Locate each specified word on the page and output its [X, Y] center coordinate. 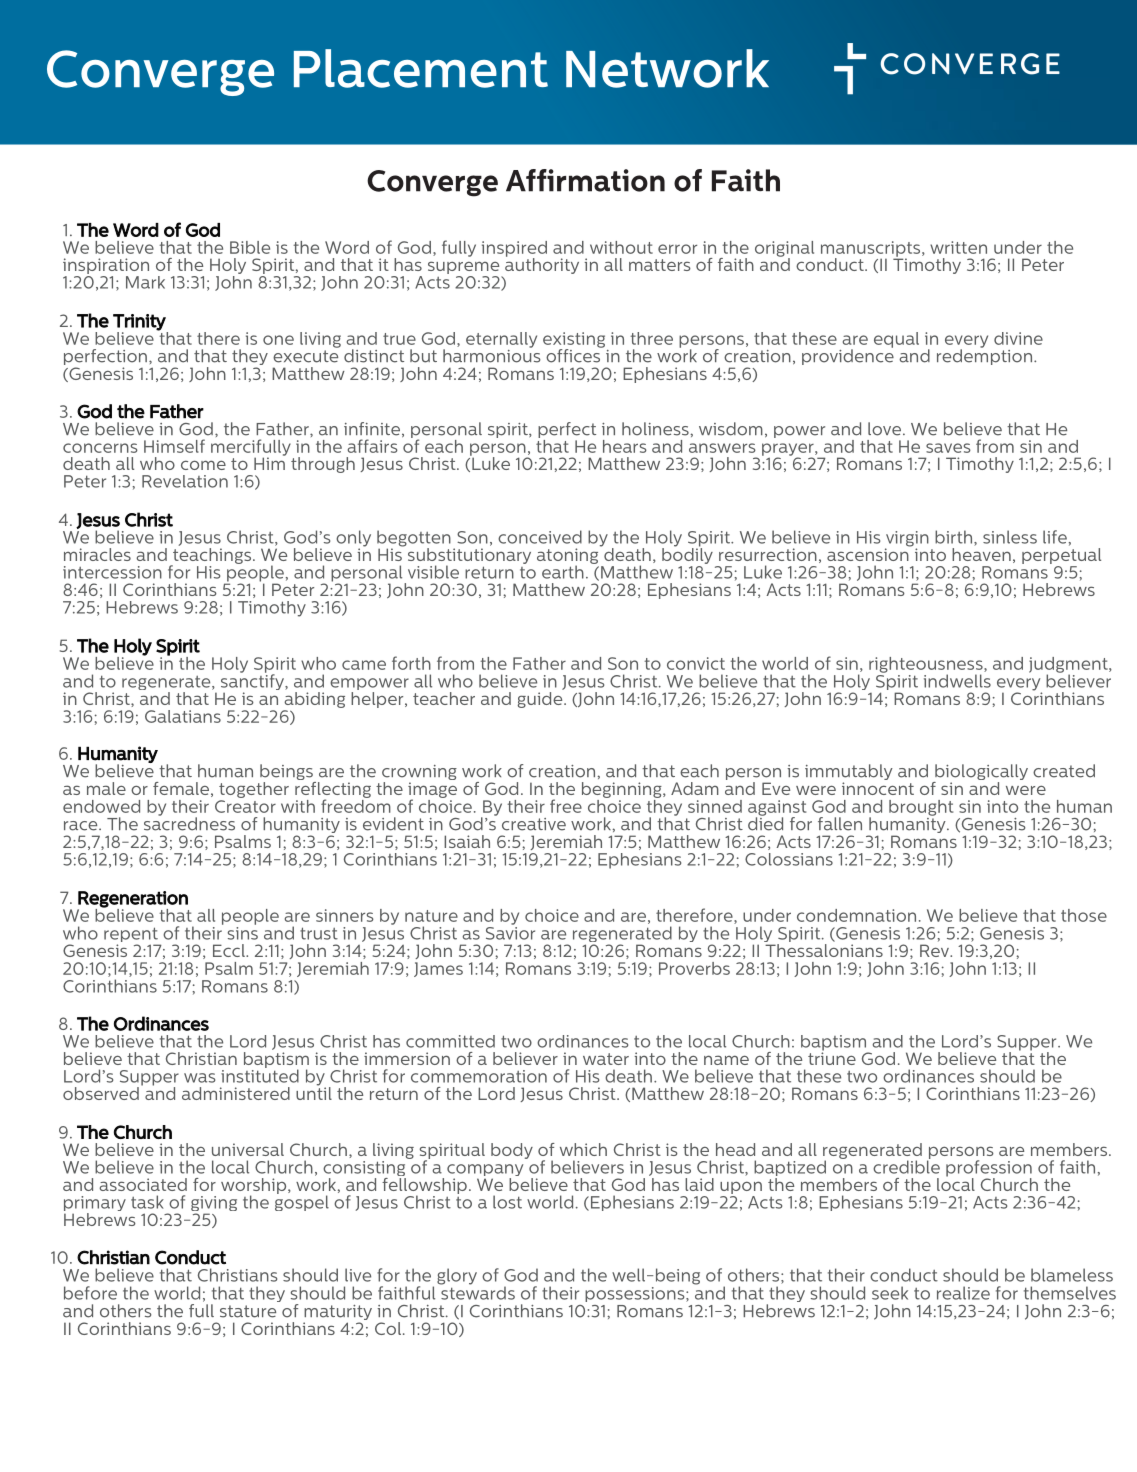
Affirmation [585, 180]
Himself [174, 446]
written [958, 247]
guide [541, 698]
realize [963, 1293]
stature [248, 1311]
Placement [421, 68]
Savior [510, 932]
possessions [636, 1294]
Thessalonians [823, 949]
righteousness [927, 666]
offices [574, 354]
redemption [984, 356]
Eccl [230, 950]
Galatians [183, 716]
